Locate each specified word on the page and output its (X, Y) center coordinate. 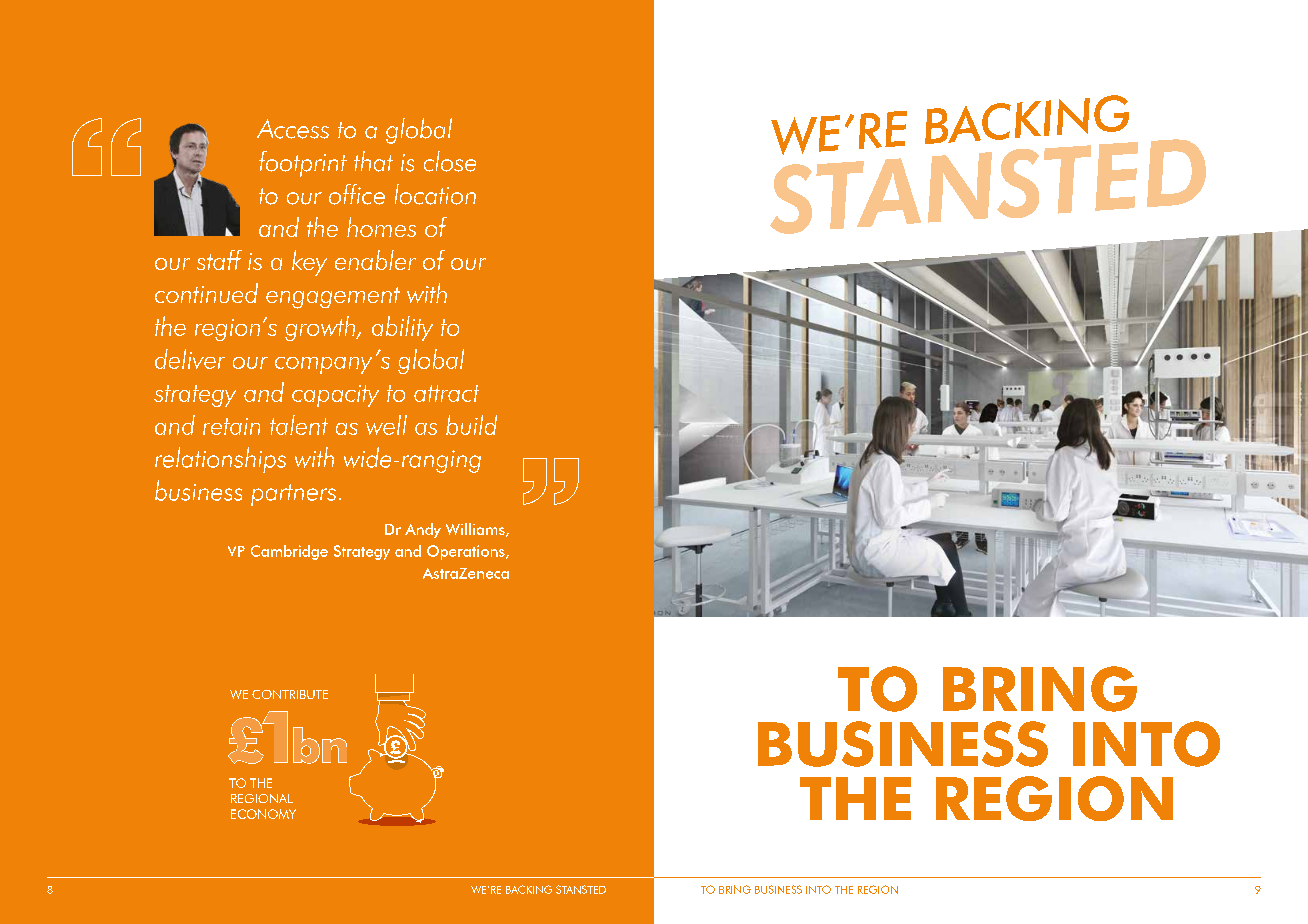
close (450, 161)
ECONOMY (263, 814)
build (471, 425)
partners (293, 495)
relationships (220, 460)
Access (293, 129)
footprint (303, 164)
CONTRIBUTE (290, 694)
